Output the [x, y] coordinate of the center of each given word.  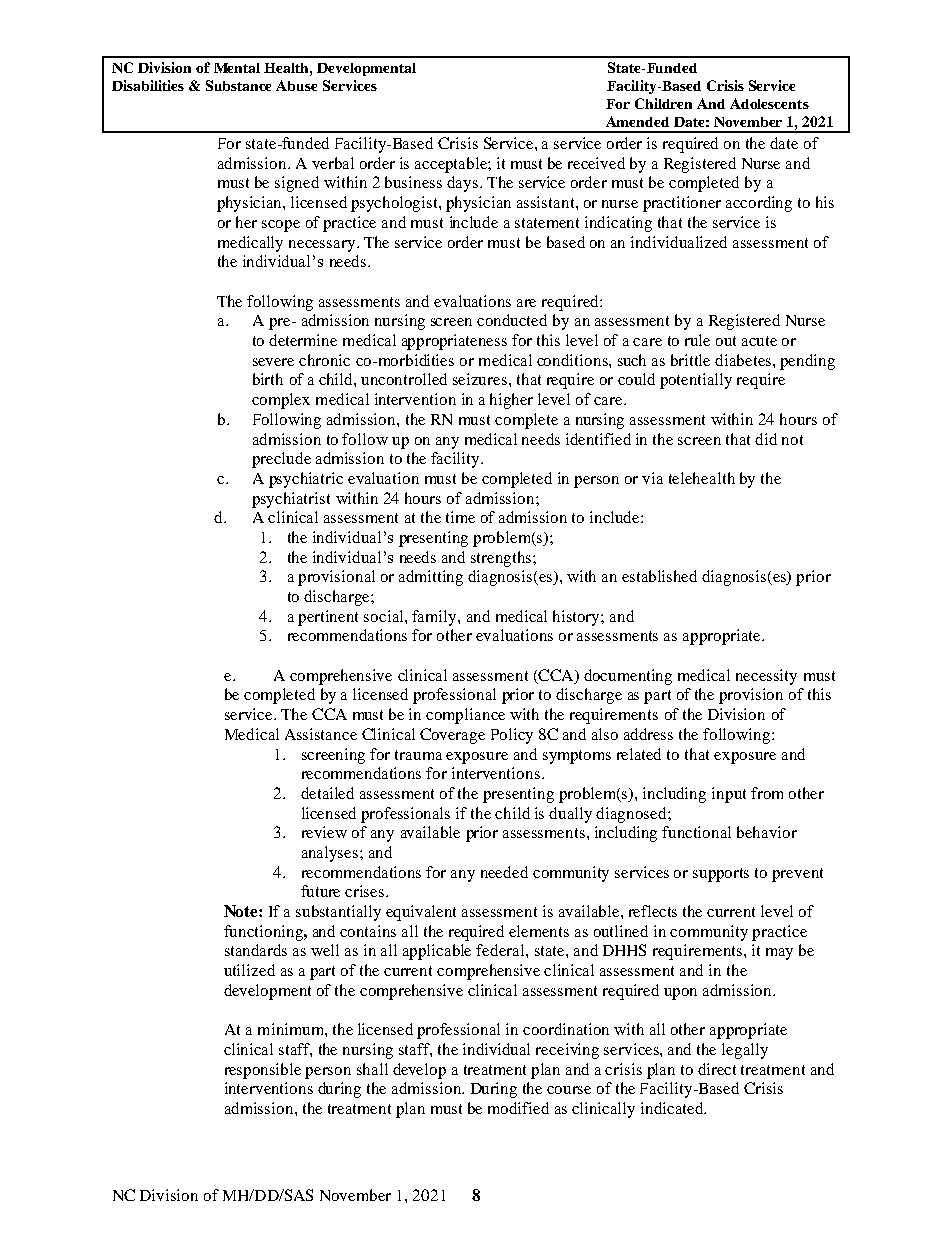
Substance [238, 85]
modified [518, 1108]
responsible [263, 1071]
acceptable [452, 165]
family [435, 618]
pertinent [328, 618]
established [659, 576]
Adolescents [769, 103]
